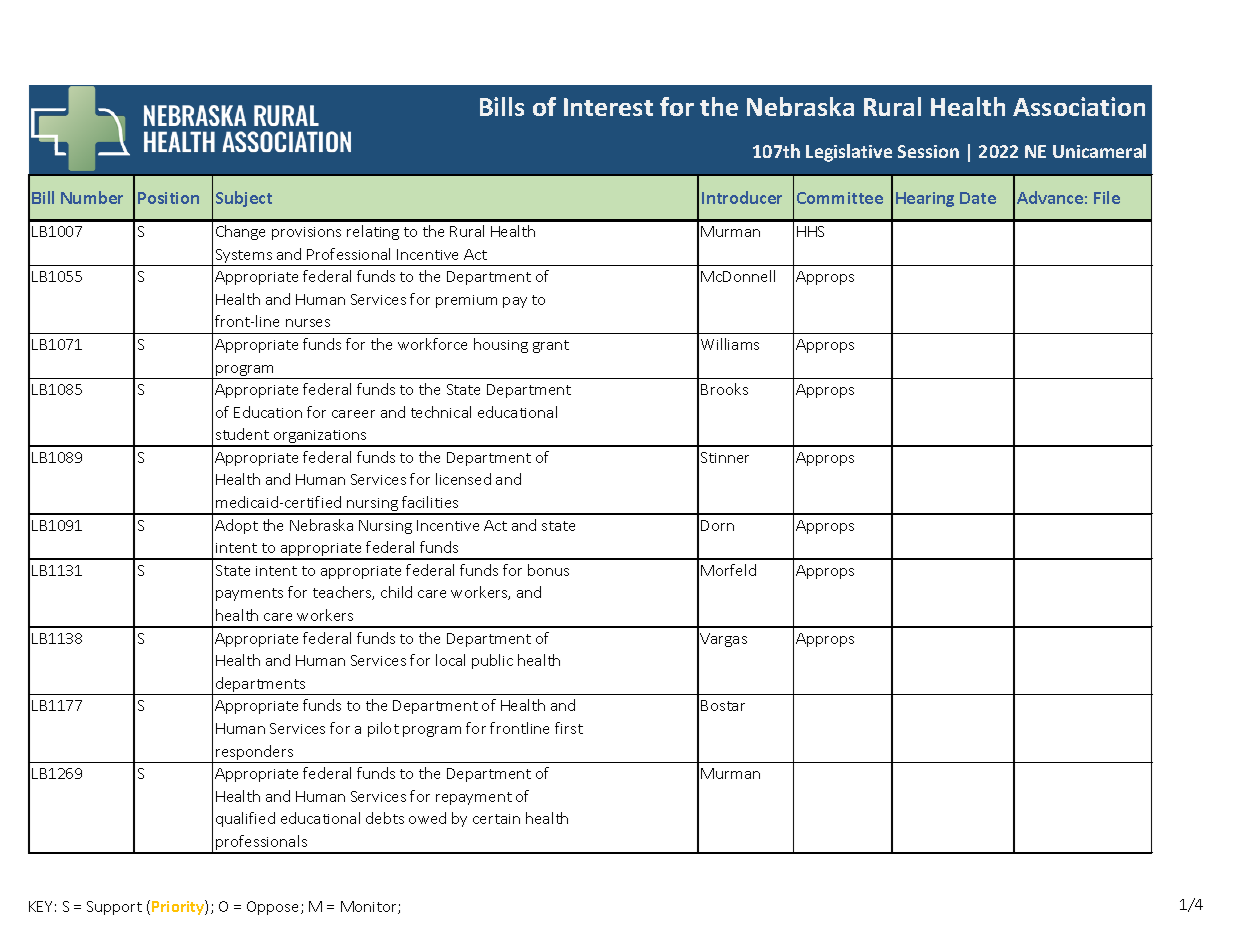 The image size is (1233, 952). Describe the element at coordinates (928, 151) in the page. I see `Session` at that location.
